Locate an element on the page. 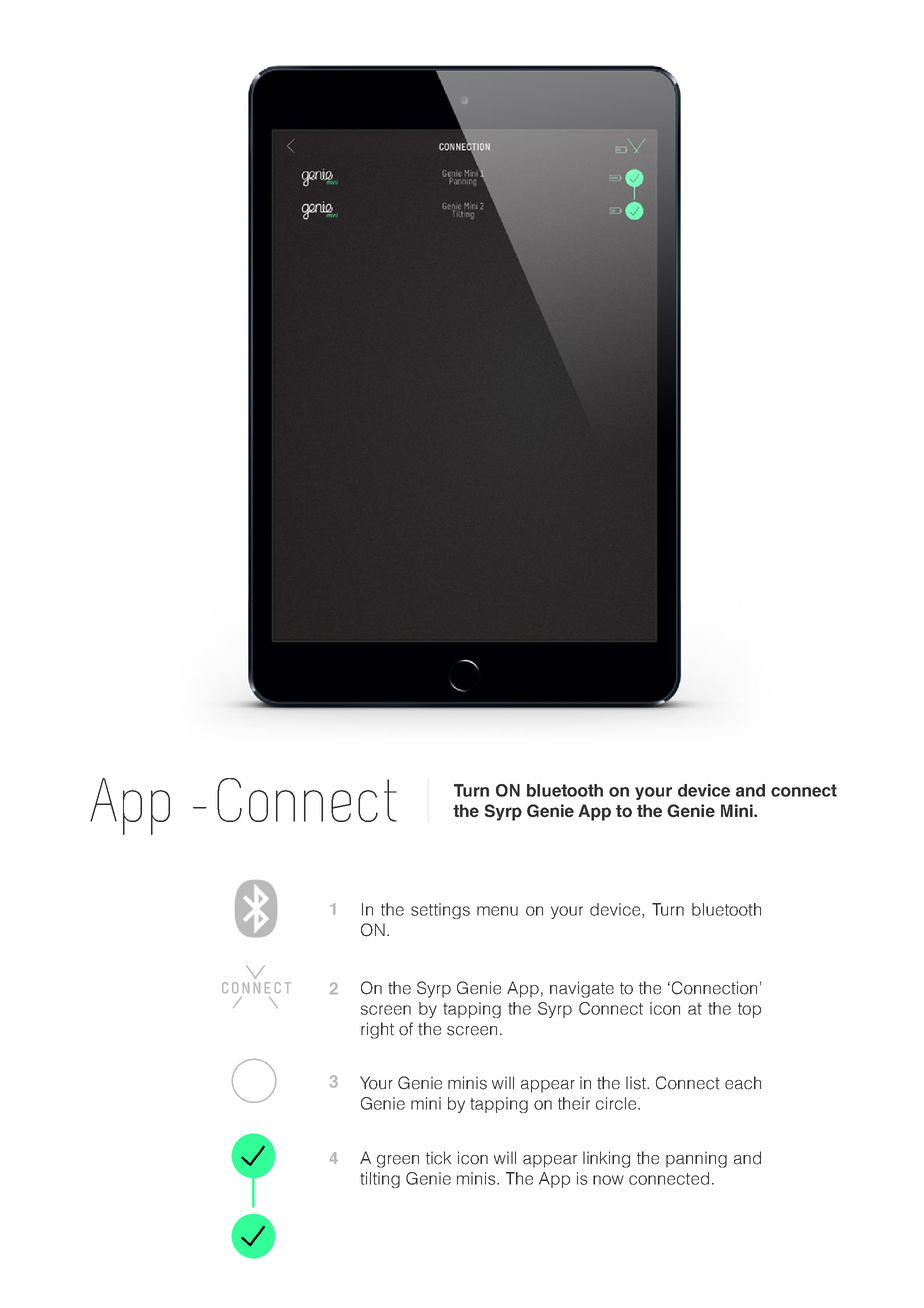  settings is located at coordinates (440, 911).
